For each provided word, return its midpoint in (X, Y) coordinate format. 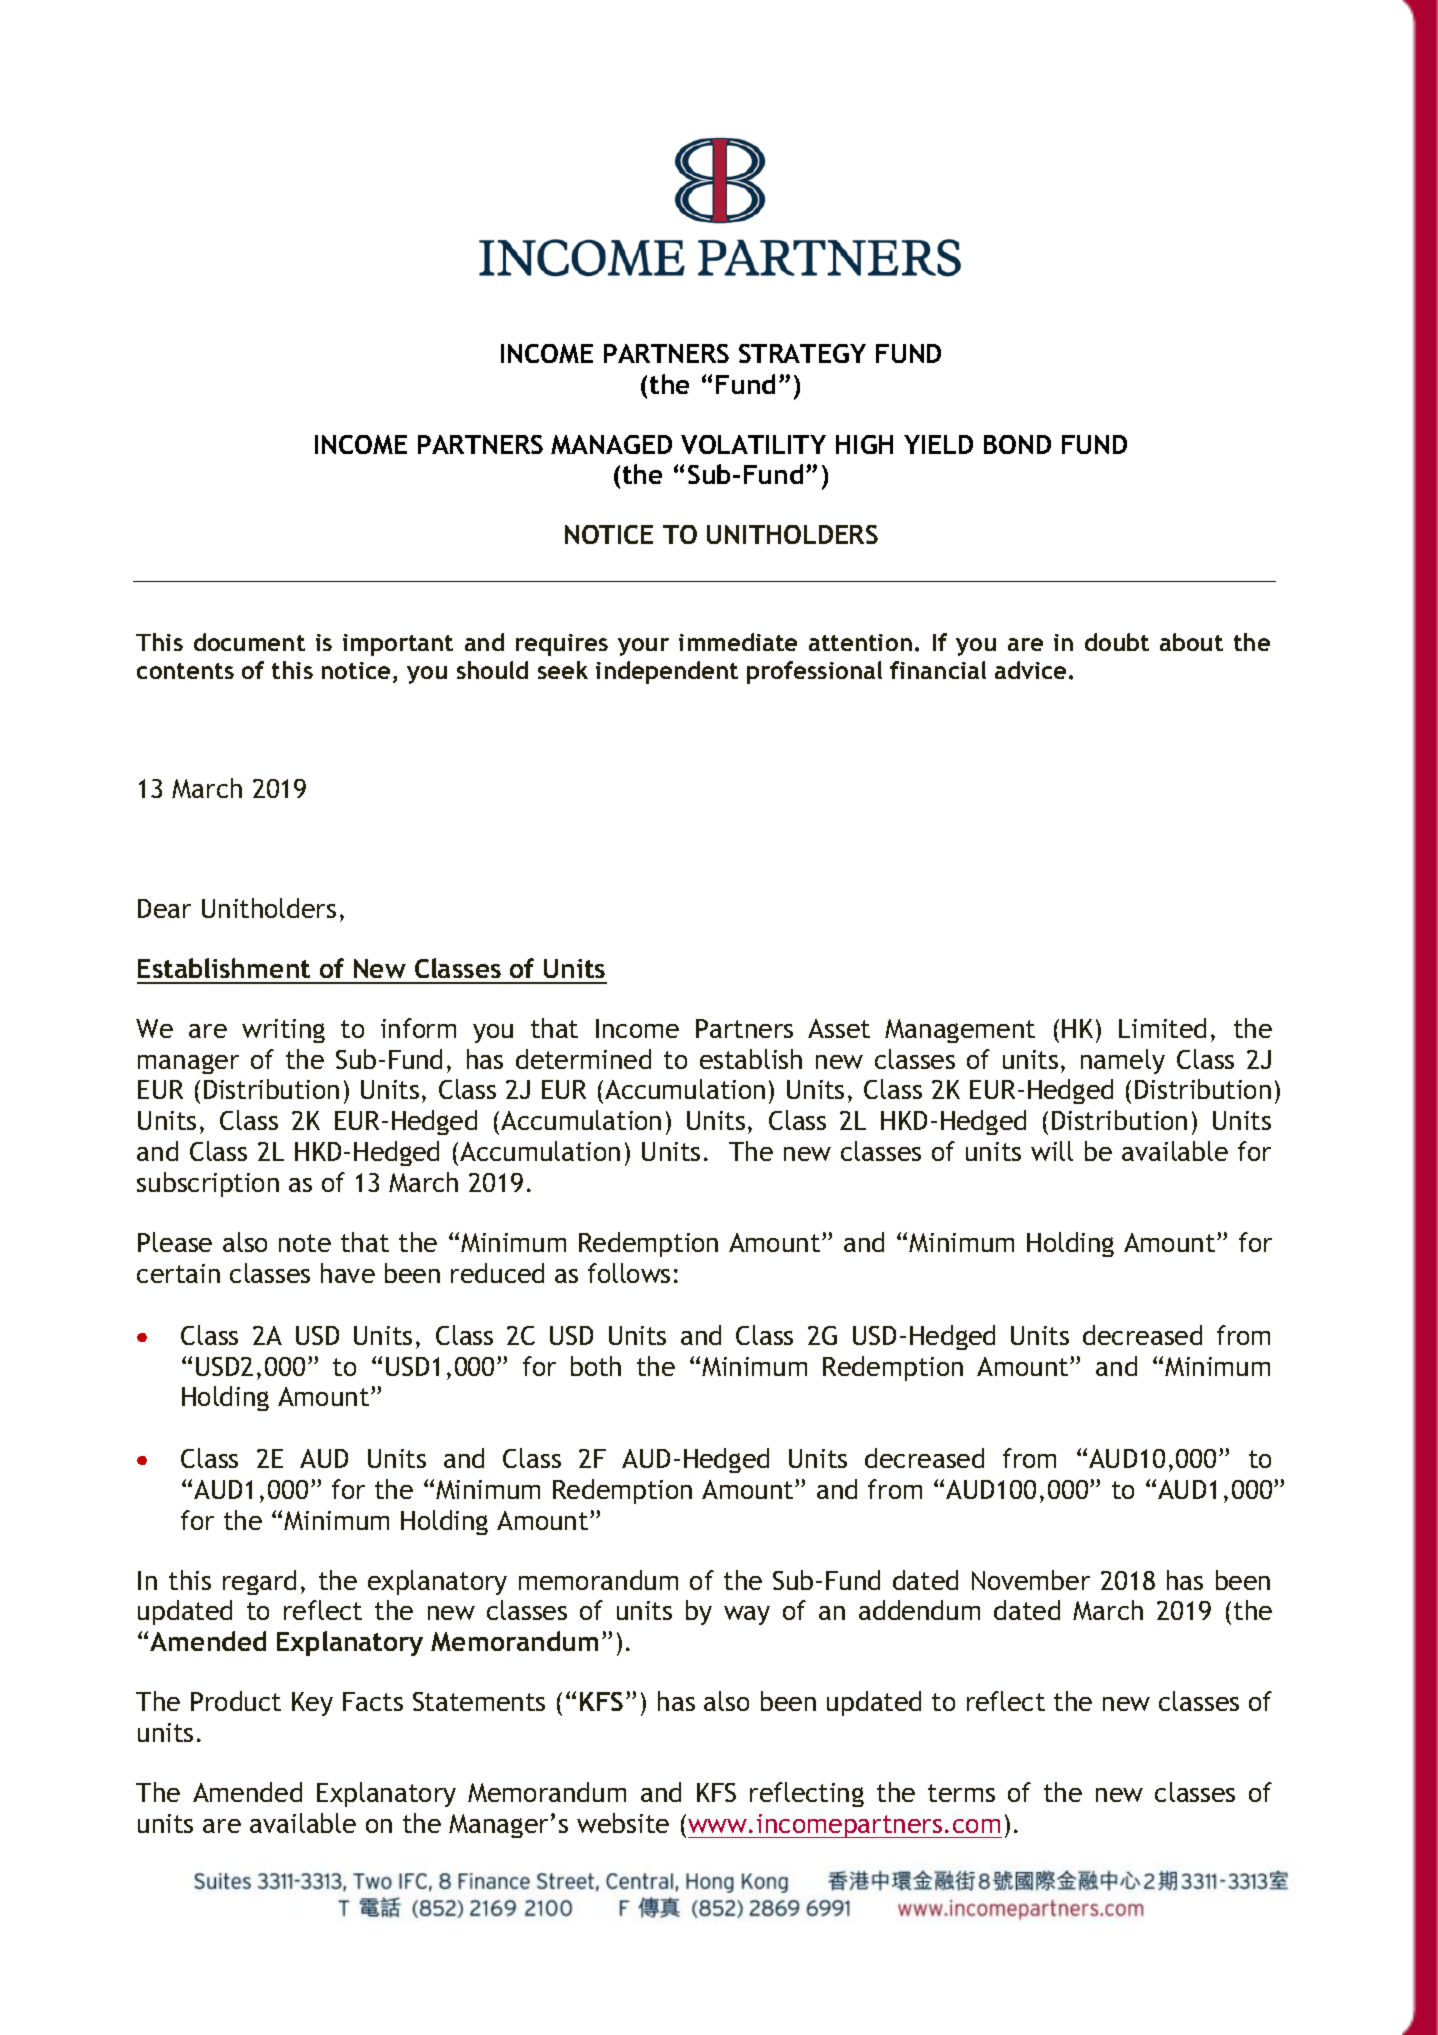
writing (283, 1031)
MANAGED (611, 444)
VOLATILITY (753, 444)
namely (1123, 1061)
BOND (1017, 444)
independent (667, 672)
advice (1030, 670)
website (623, 1823)
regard (259, 1582)
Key (312, 1704)
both (596, 1366)
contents (185, 671)
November (1031, 1580)
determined (583, 1059)
